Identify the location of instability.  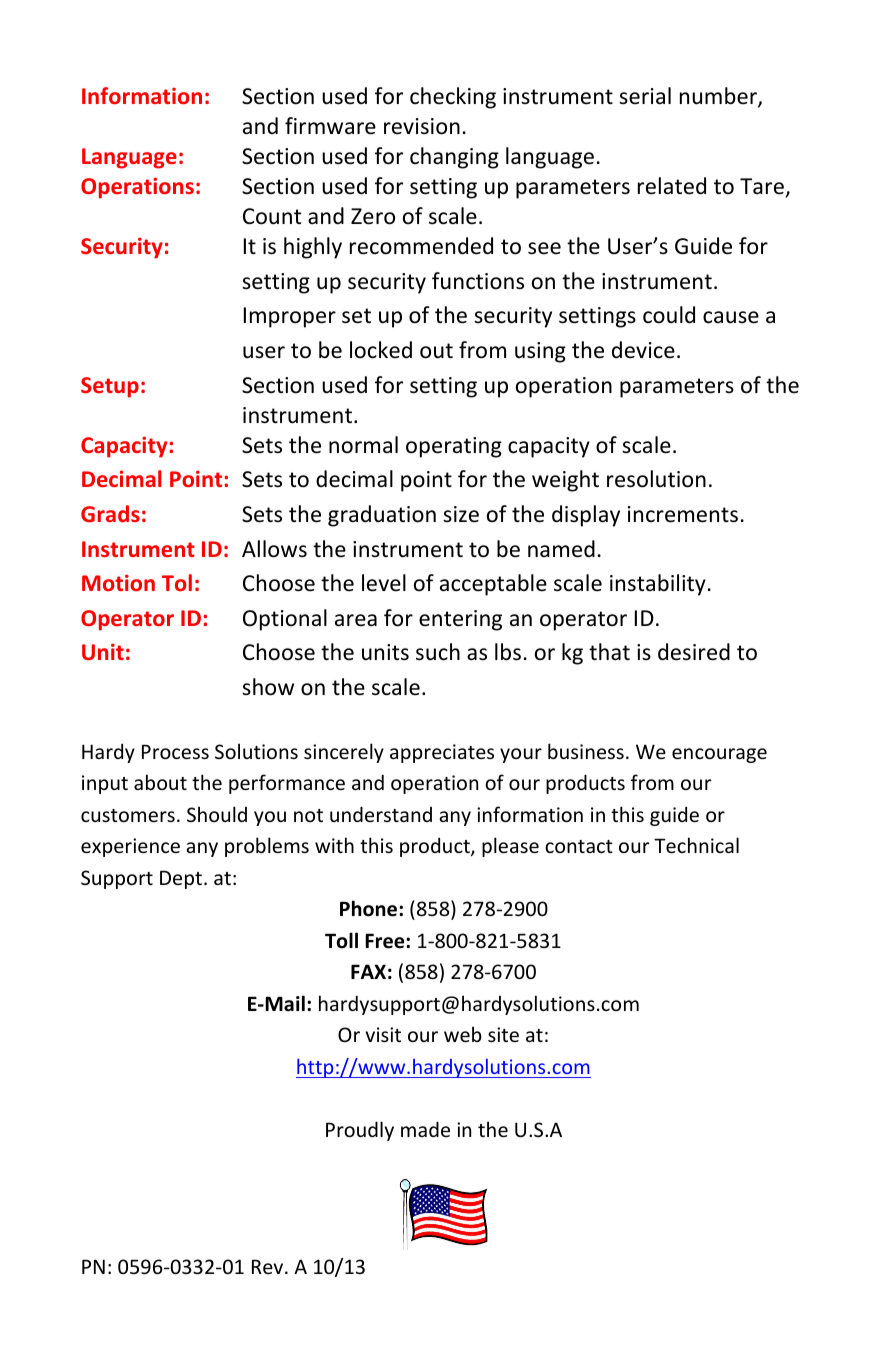
(658, 585).
